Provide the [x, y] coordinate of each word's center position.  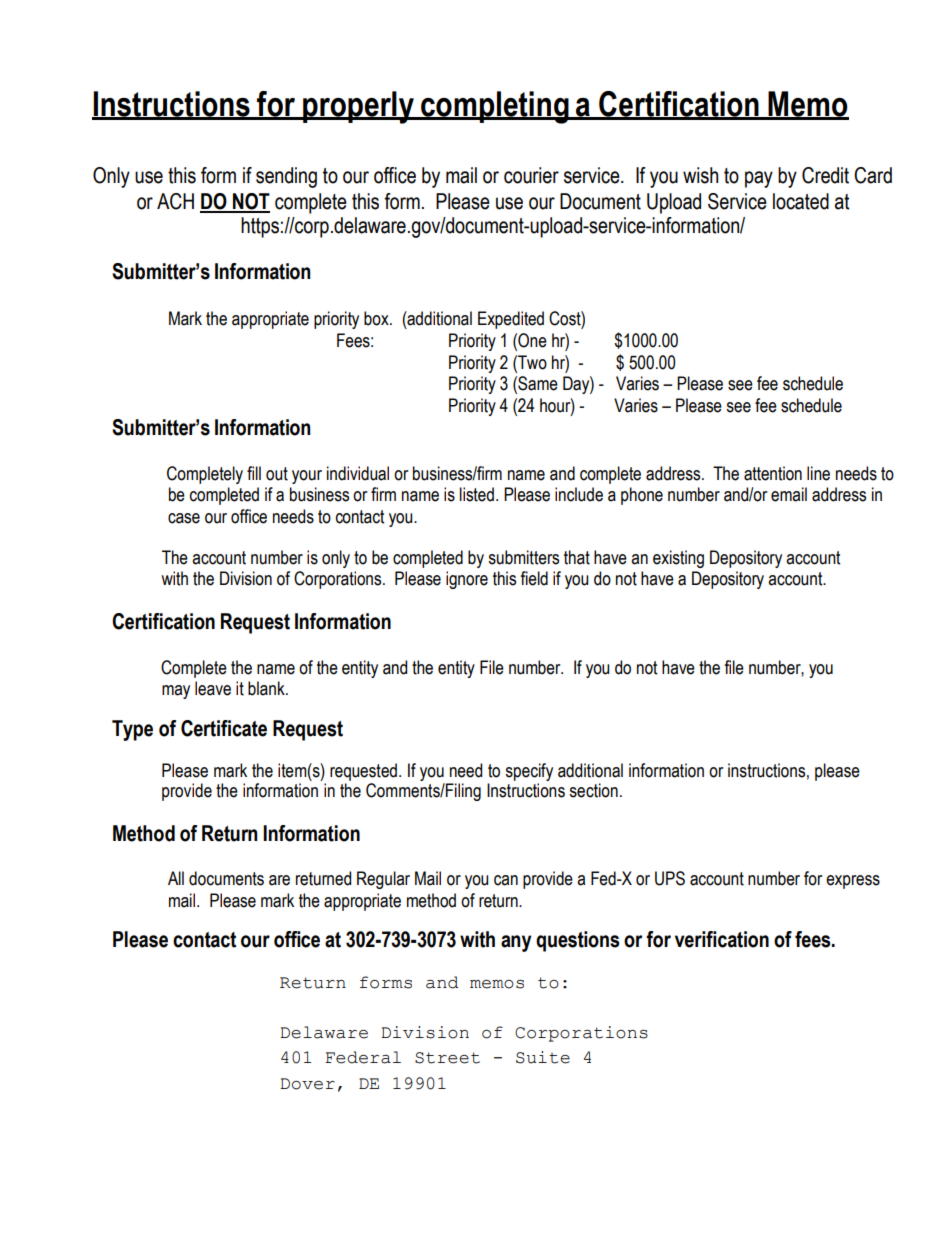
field [534, 578]
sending [286, 177]
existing [678, 559]
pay [759, 179]
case [184, 518]
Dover [307, 1084]
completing [495, 107]
